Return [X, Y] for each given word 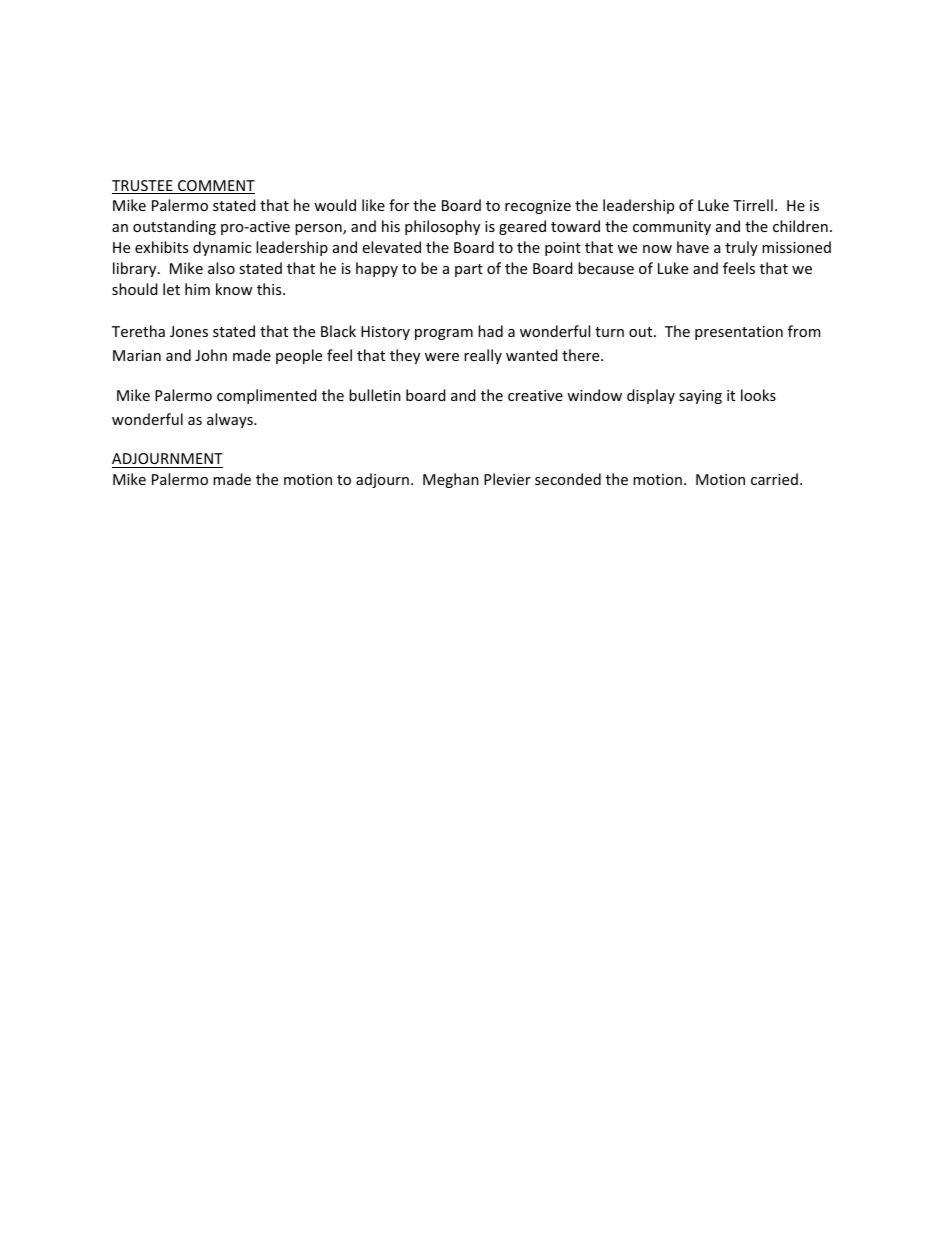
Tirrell [753, 205]
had [490, 331]
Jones [189, 331]
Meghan [451, 480]
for [399, 205]
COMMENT [215, 187]
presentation [739, 333]
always [231, 420]
